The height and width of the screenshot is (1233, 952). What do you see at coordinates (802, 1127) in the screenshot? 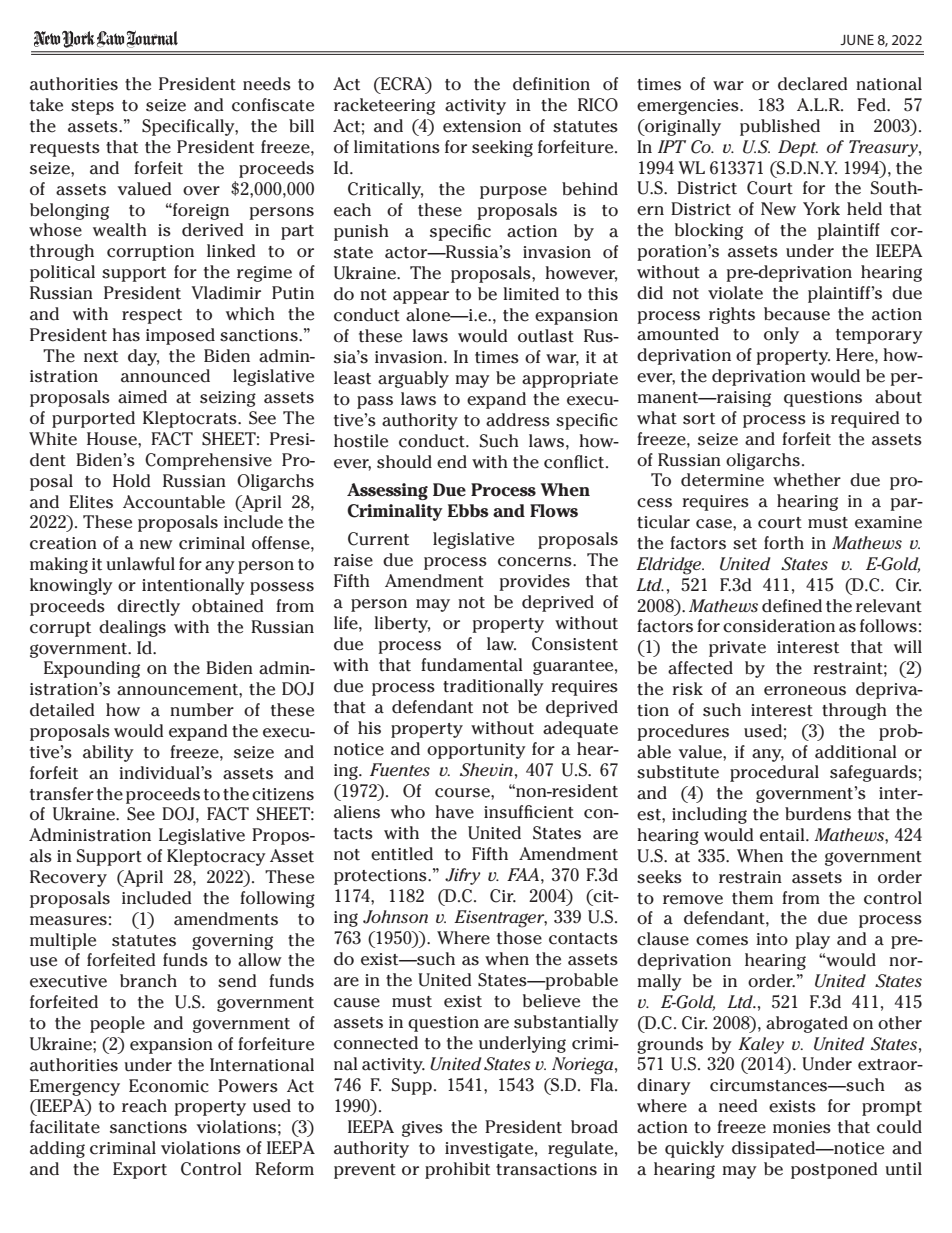
I see `monies` at bounding box center [802, 1127].
